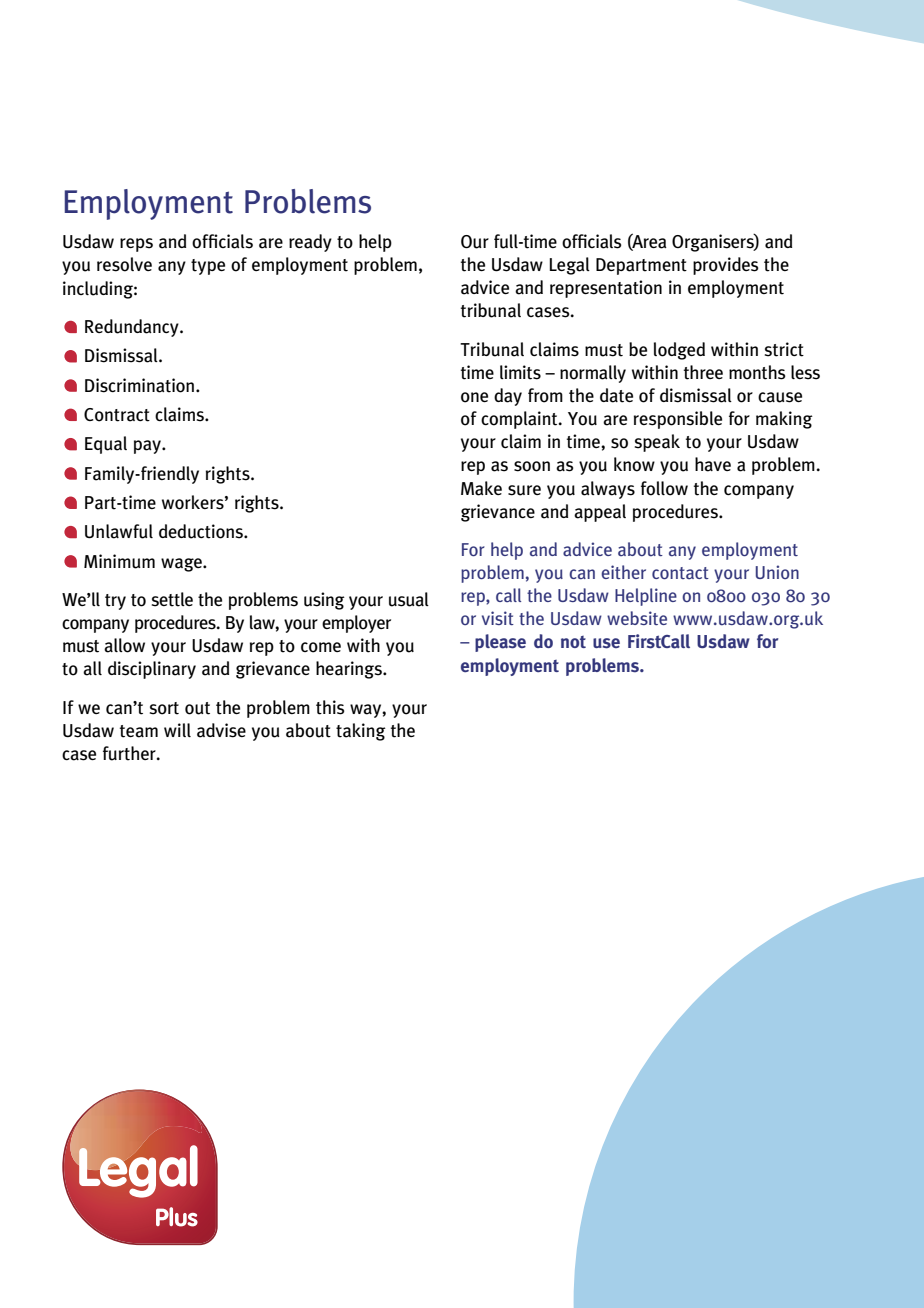 The image size is (924, 1308). I want to click on pay, so click(148, 447).
